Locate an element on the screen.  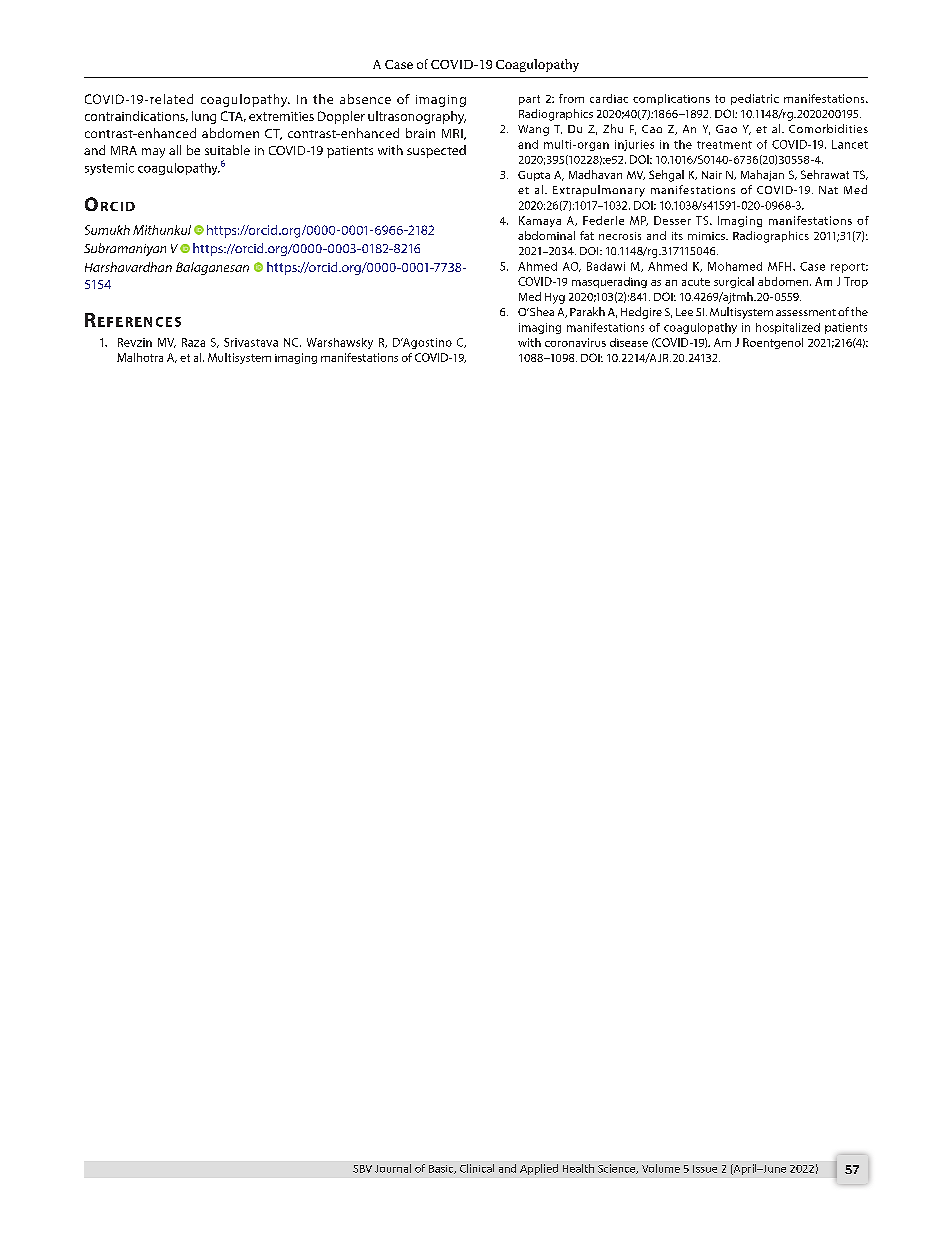
Clinical is located at coordinates (477, 1168).
